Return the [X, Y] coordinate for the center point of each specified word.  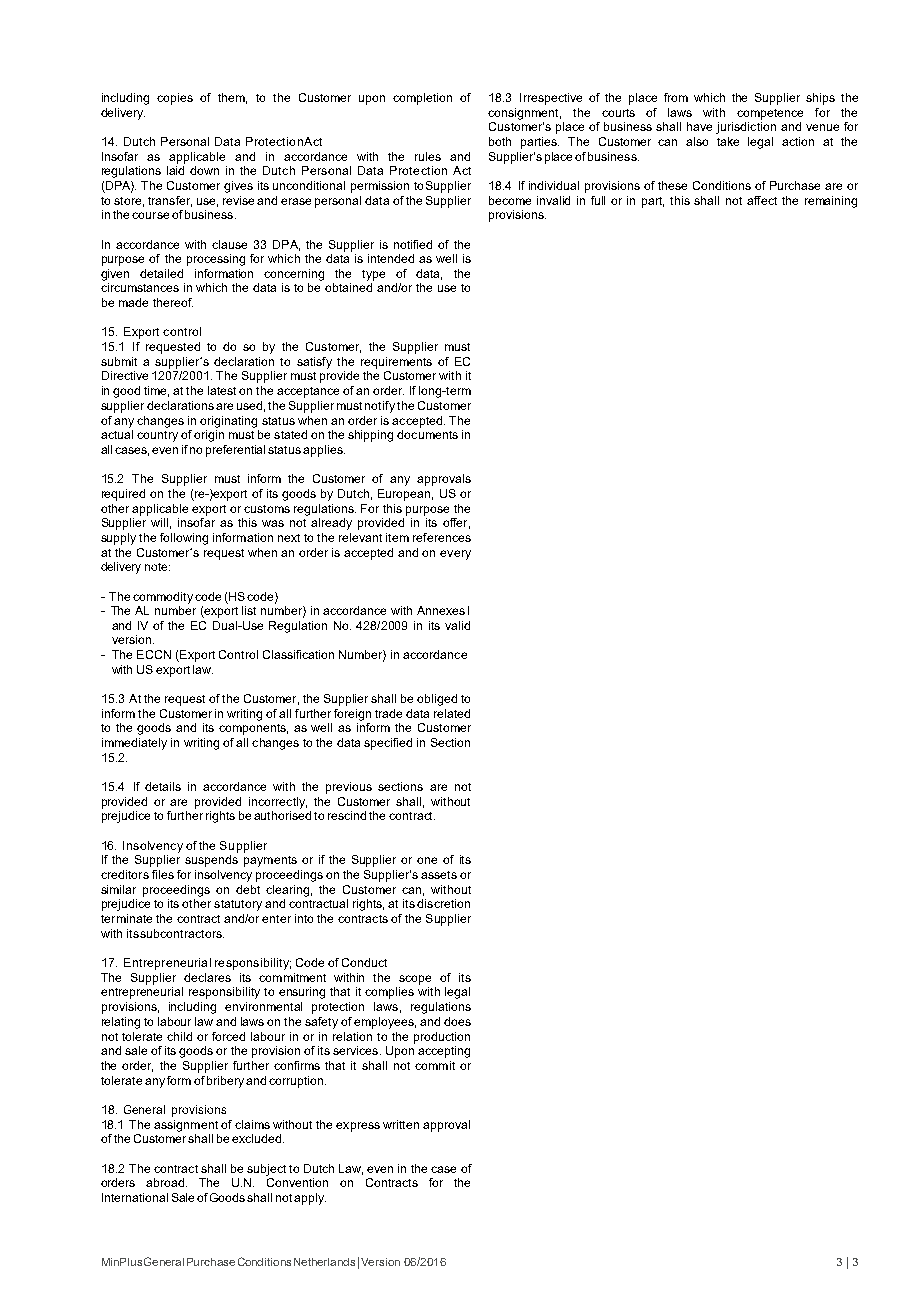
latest [222, 390]
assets [439, 875]
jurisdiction [746, 128]
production [442, 1038]
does [457, 1021]
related [452, 713]
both [500, 141]
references [442, 537]
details [163, 786]
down [204, 170]
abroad [166, 1182]
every [455, 555]
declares [207, 977]
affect [762, 200]
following [184, 539]
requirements [396, 363]
